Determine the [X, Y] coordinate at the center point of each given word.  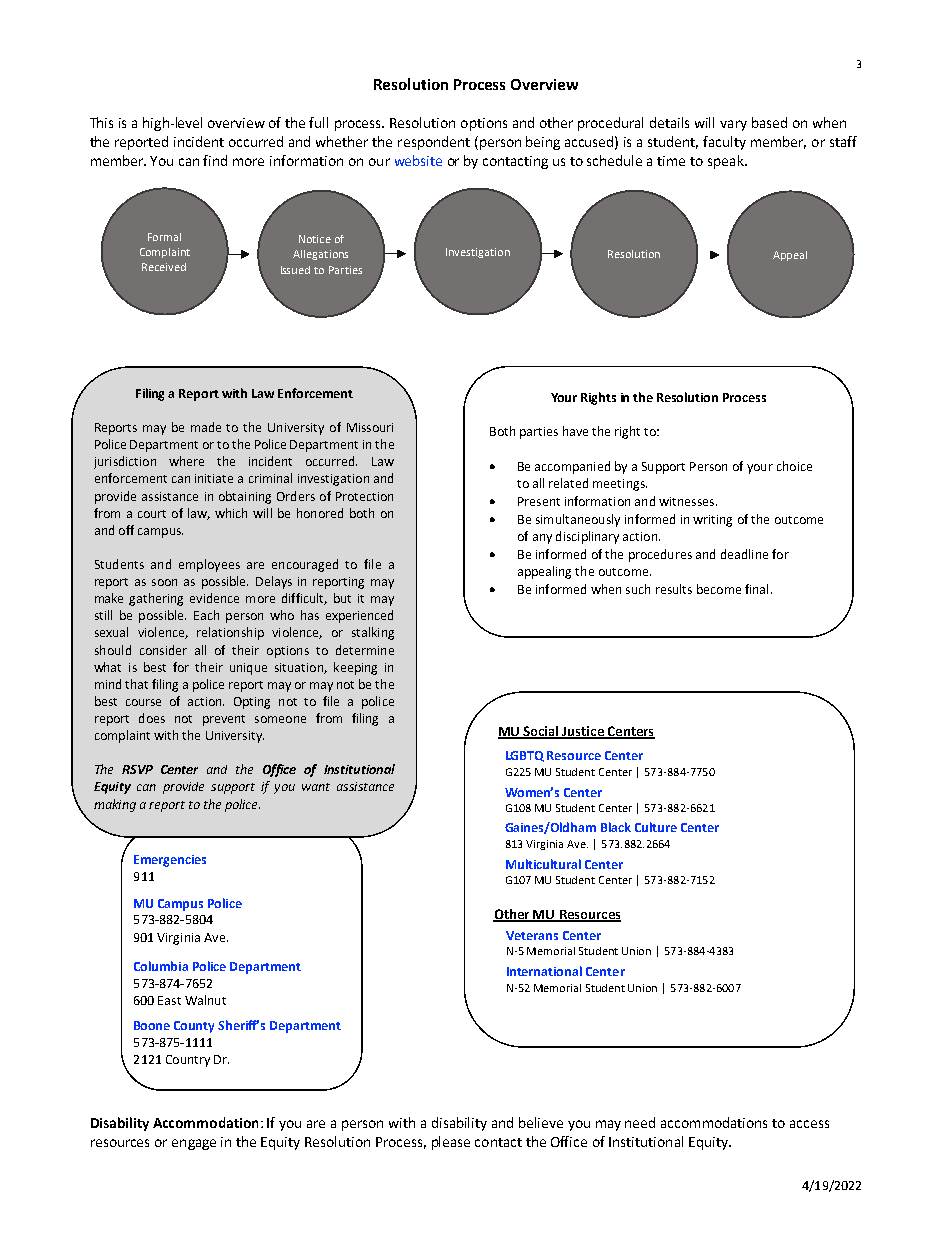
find [215, 160]
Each [206, 615]
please [451, 1143]
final [756, 589]
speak [727, 162]
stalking [373, 633]
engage [194, 1144]
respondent [434, 143]
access [809, 1124]
